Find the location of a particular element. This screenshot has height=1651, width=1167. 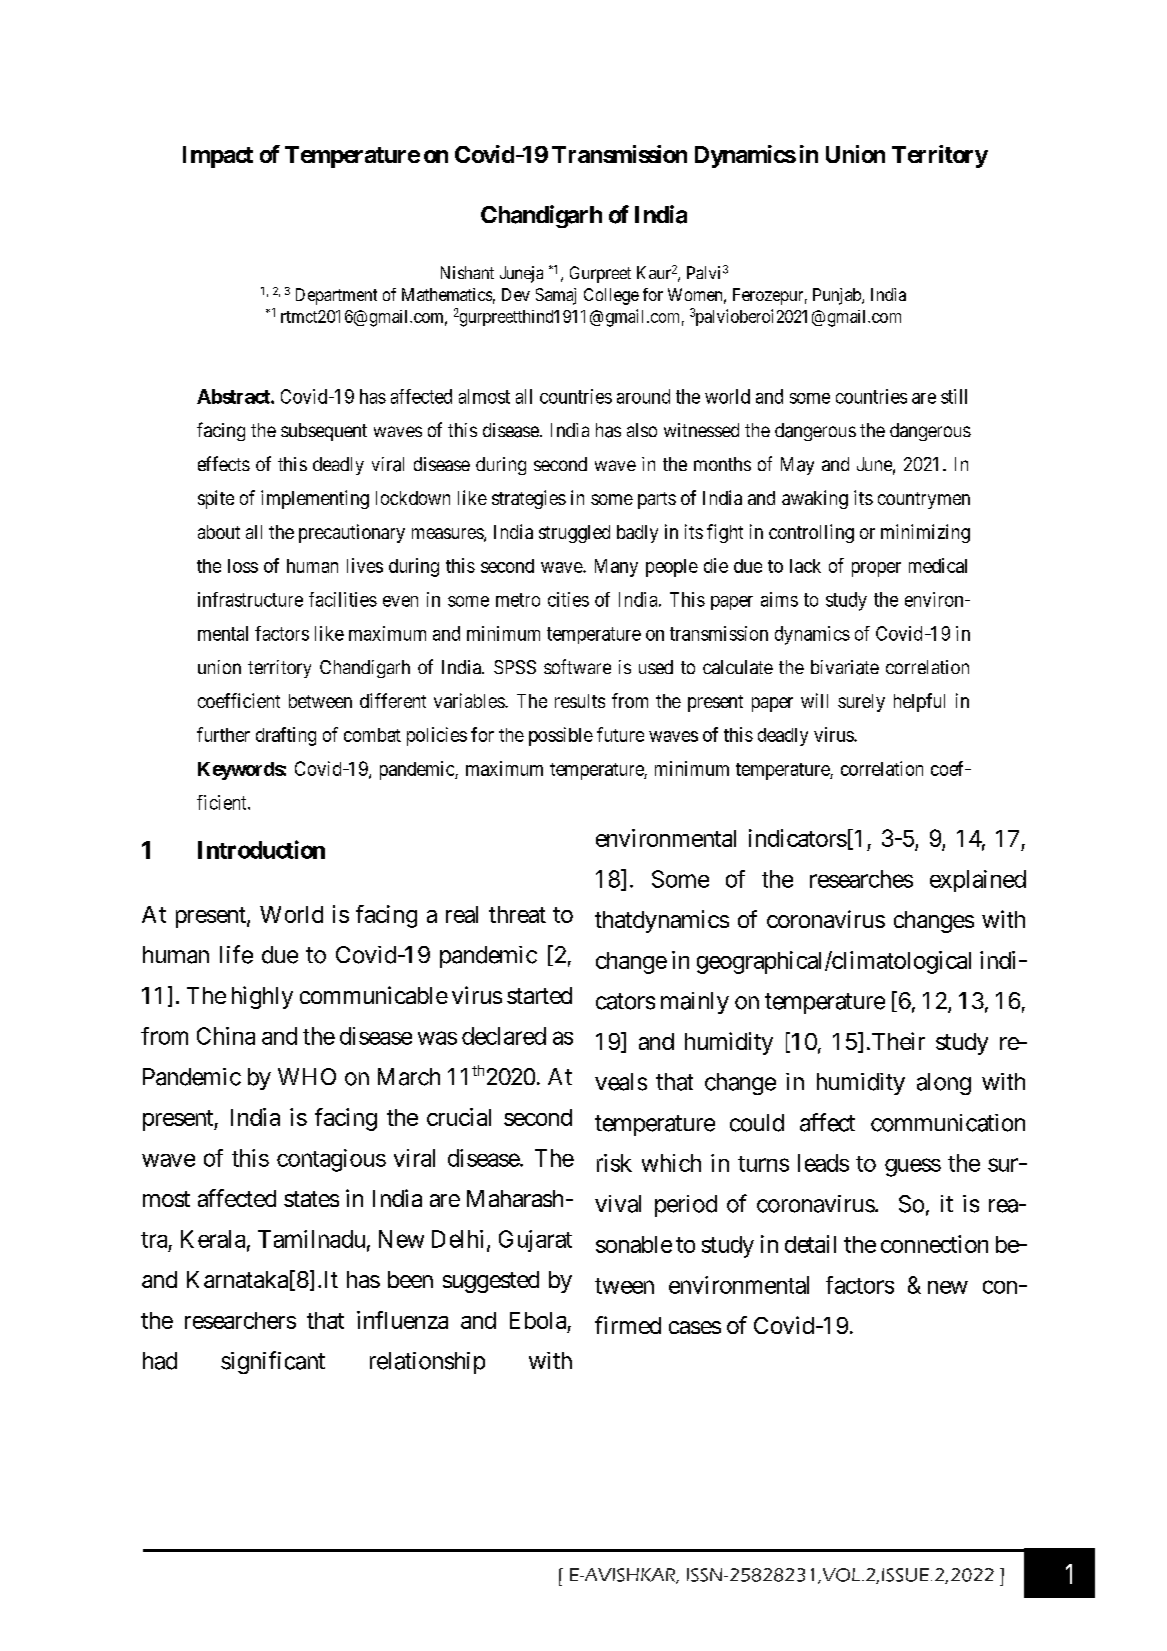

researchers is located at coordinates (240, 1320).
